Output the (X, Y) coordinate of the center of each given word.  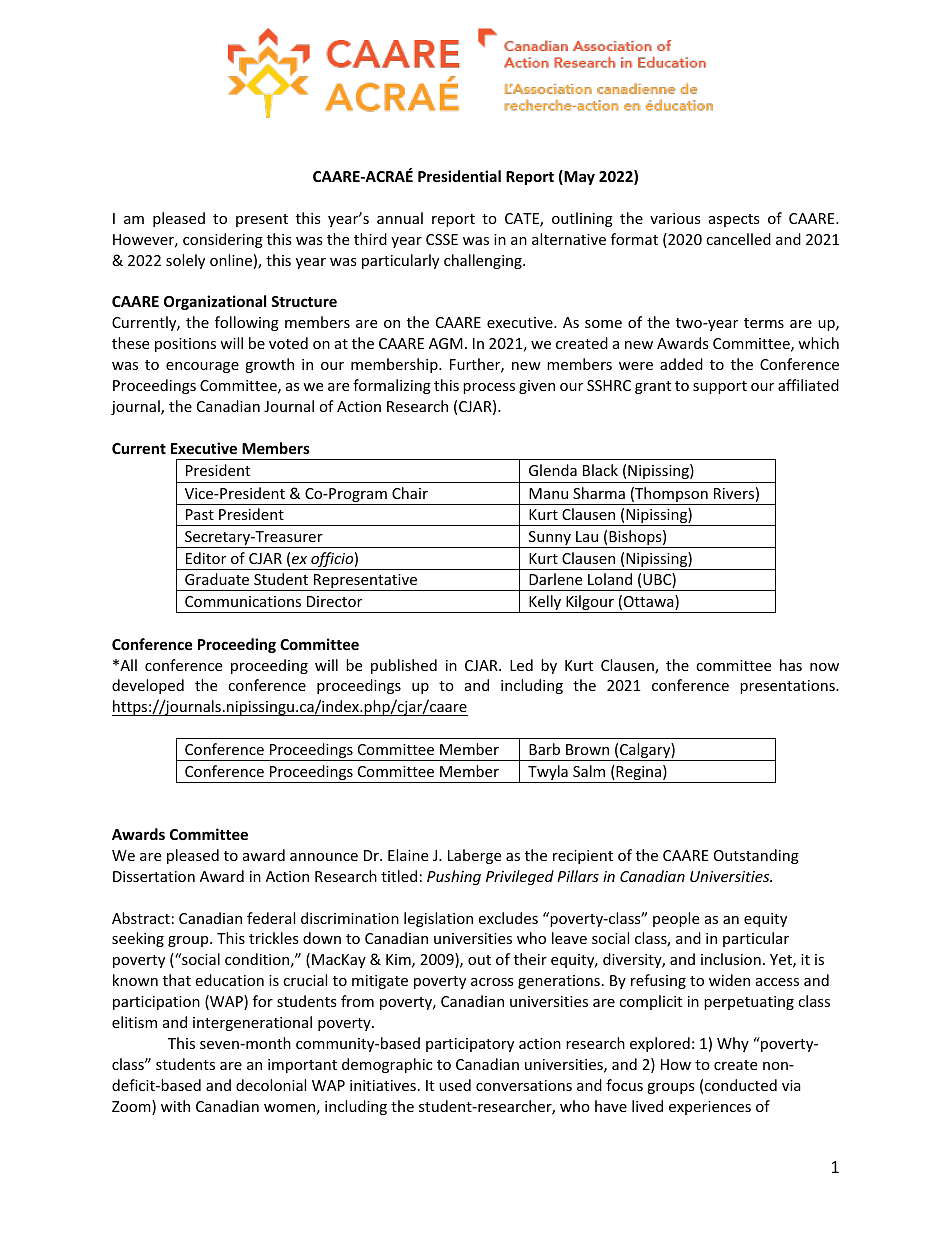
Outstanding (756, 856)
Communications (243, 601)
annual (400, 218)
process (489, 388)
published (404, 666)
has (791, 665)
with (175, 1106)
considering (223, 240)
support (720, 387)
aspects (734, 220)
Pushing (454, 877)
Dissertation (154, 876)
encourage (202, 367)
